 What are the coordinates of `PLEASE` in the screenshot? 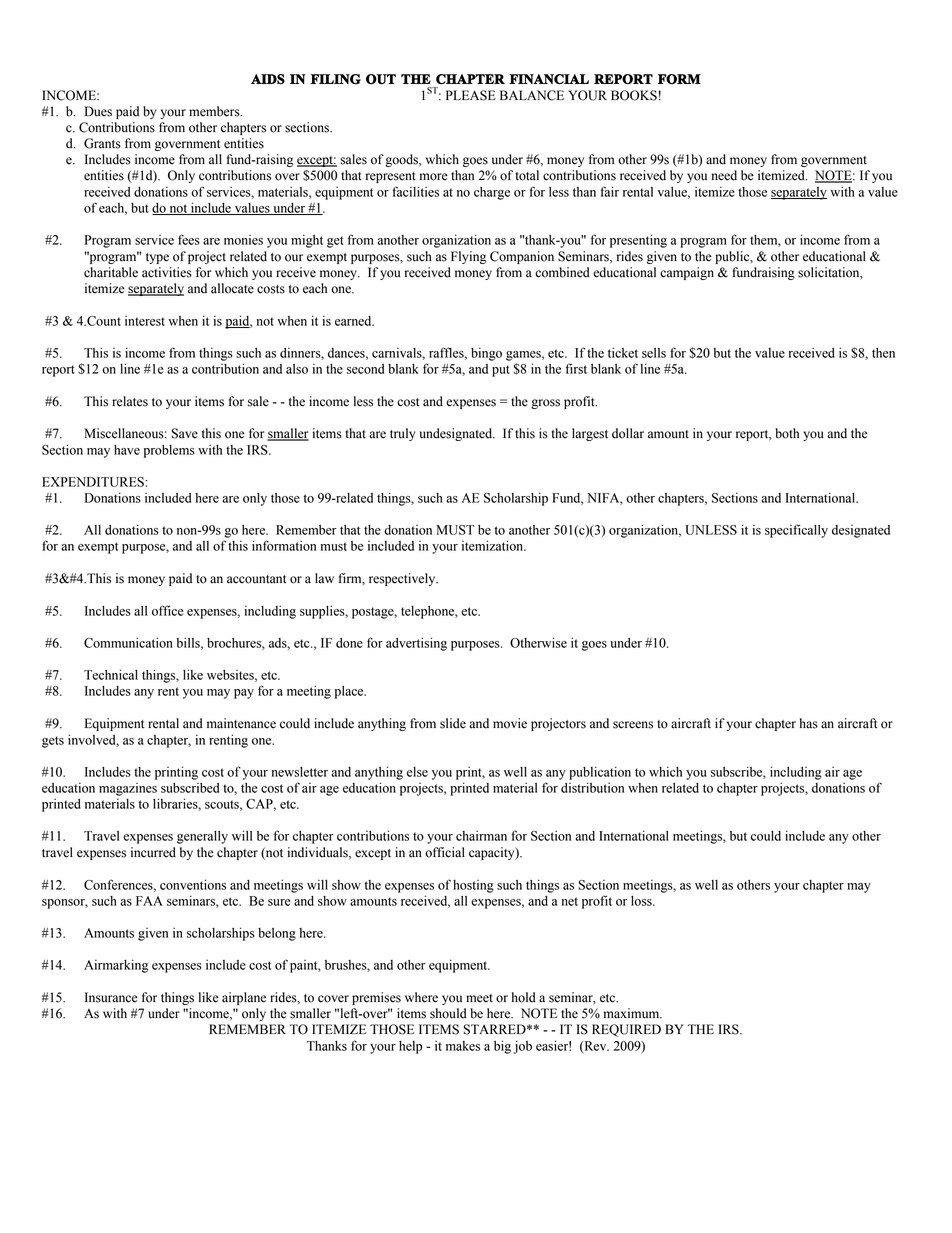 It's located at (471, 95).
